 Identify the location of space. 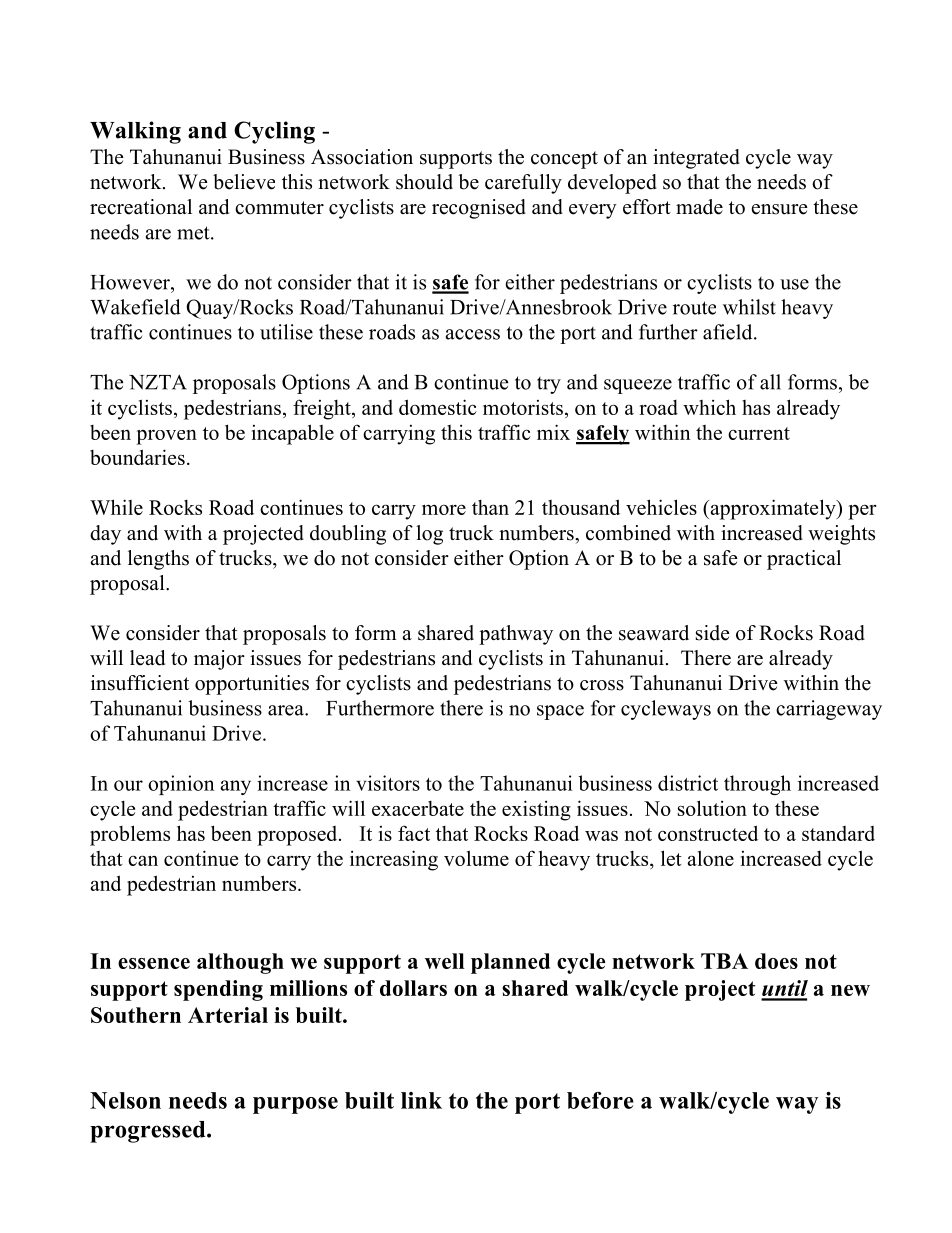
(560, 712).
